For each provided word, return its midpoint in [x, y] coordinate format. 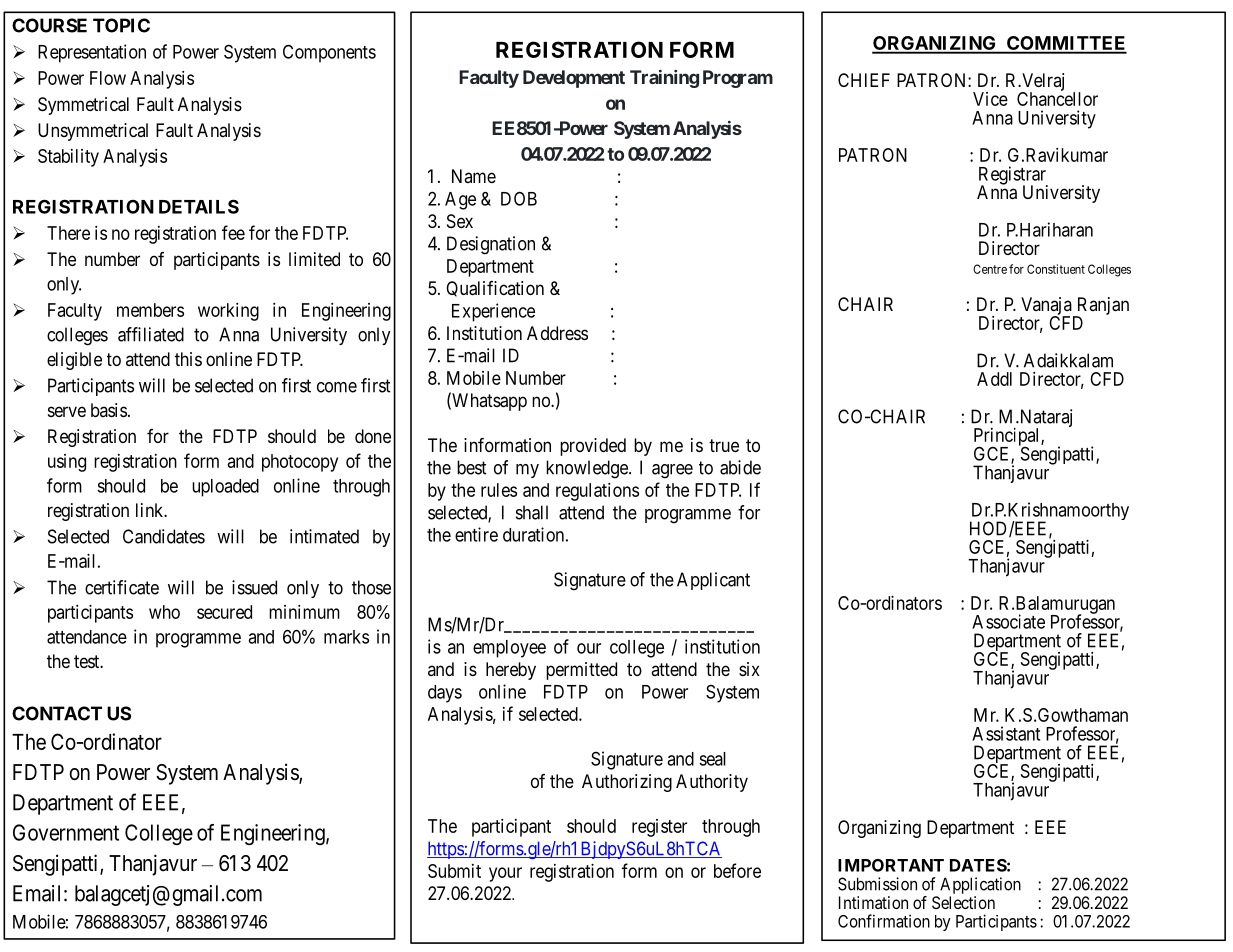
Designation [491, 245]
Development [574, 79]
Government [66, 832]
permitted [581, 671]
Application [980, 885]
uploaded [225, 488]
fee [233, 232]
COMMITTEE [1066, 44]
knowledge [588, 469]
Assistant [1006, 733]
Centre [990, 269]
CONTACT [57, 713]
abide [740, 467]
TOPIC [121, 25]
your [505, 874]
